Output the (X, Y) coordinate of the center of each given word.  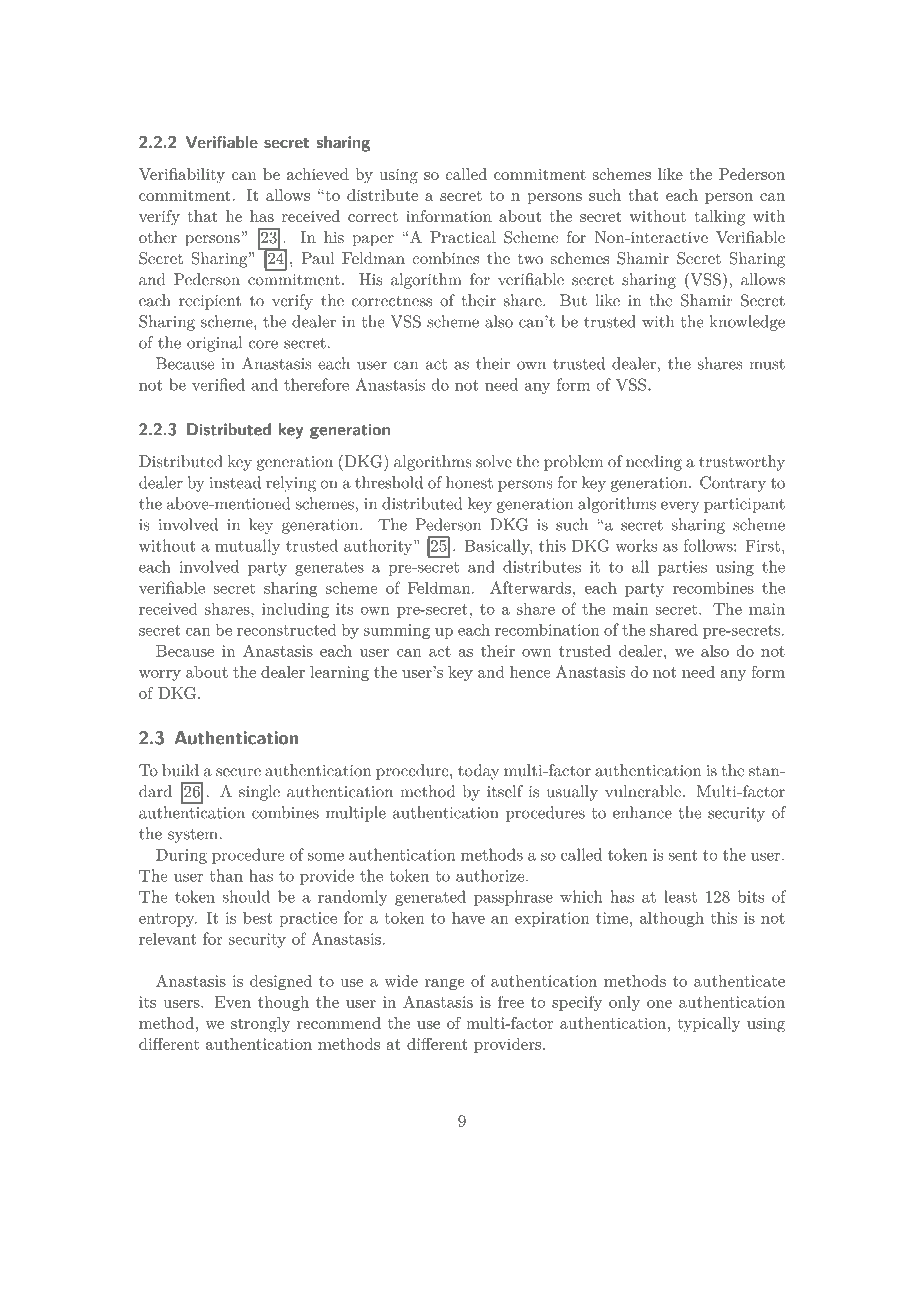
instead (235, 482)
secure (238, 772)
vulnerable (643, 791)
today (478, 772)
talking (719, 218)
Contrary (733, 484)
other (158, 237)
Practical (463, 237)
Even (233, 1002)
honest (469, 482)
